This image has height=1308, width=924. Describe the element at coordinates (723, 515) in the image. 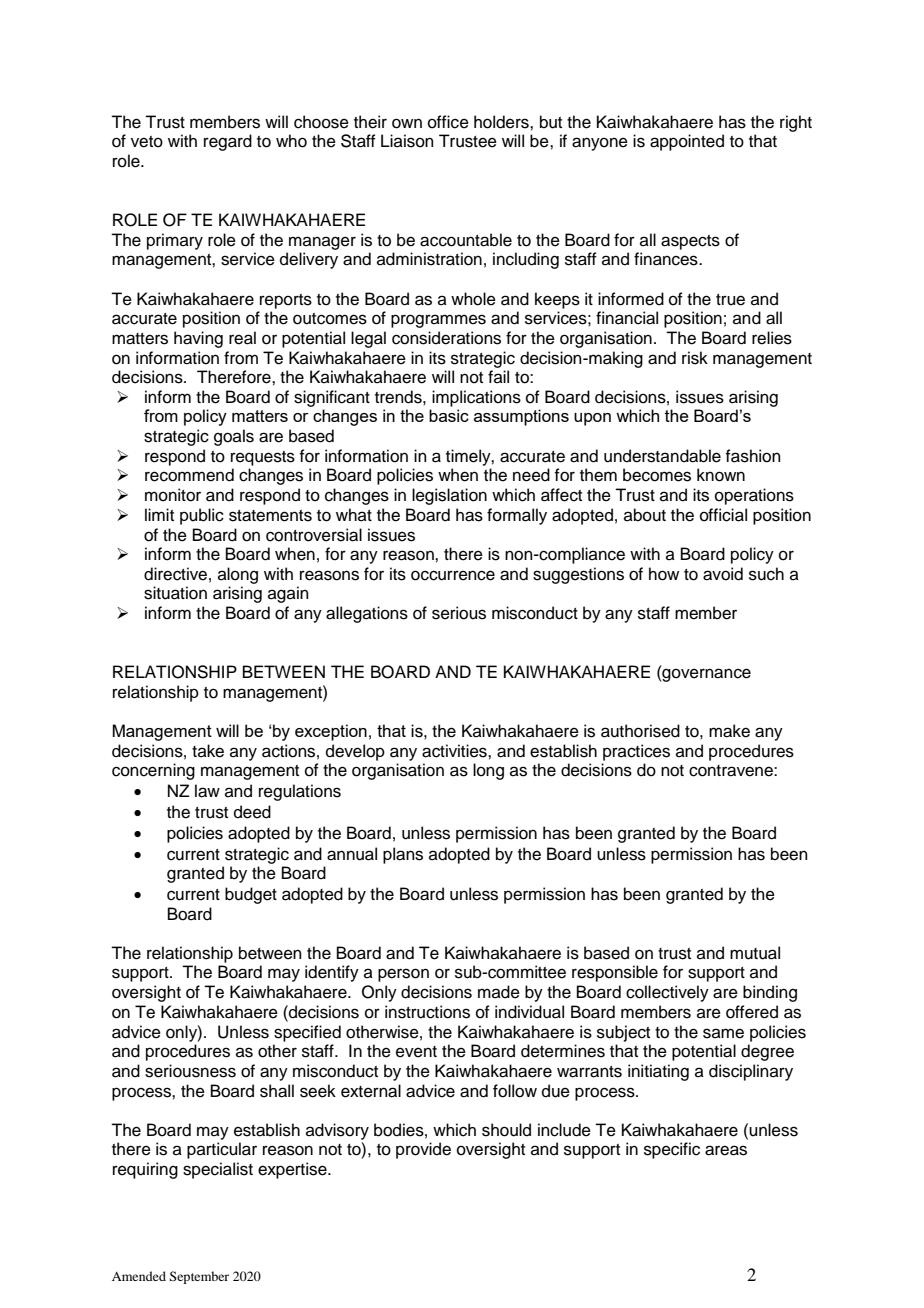

I see `official` at that location.
